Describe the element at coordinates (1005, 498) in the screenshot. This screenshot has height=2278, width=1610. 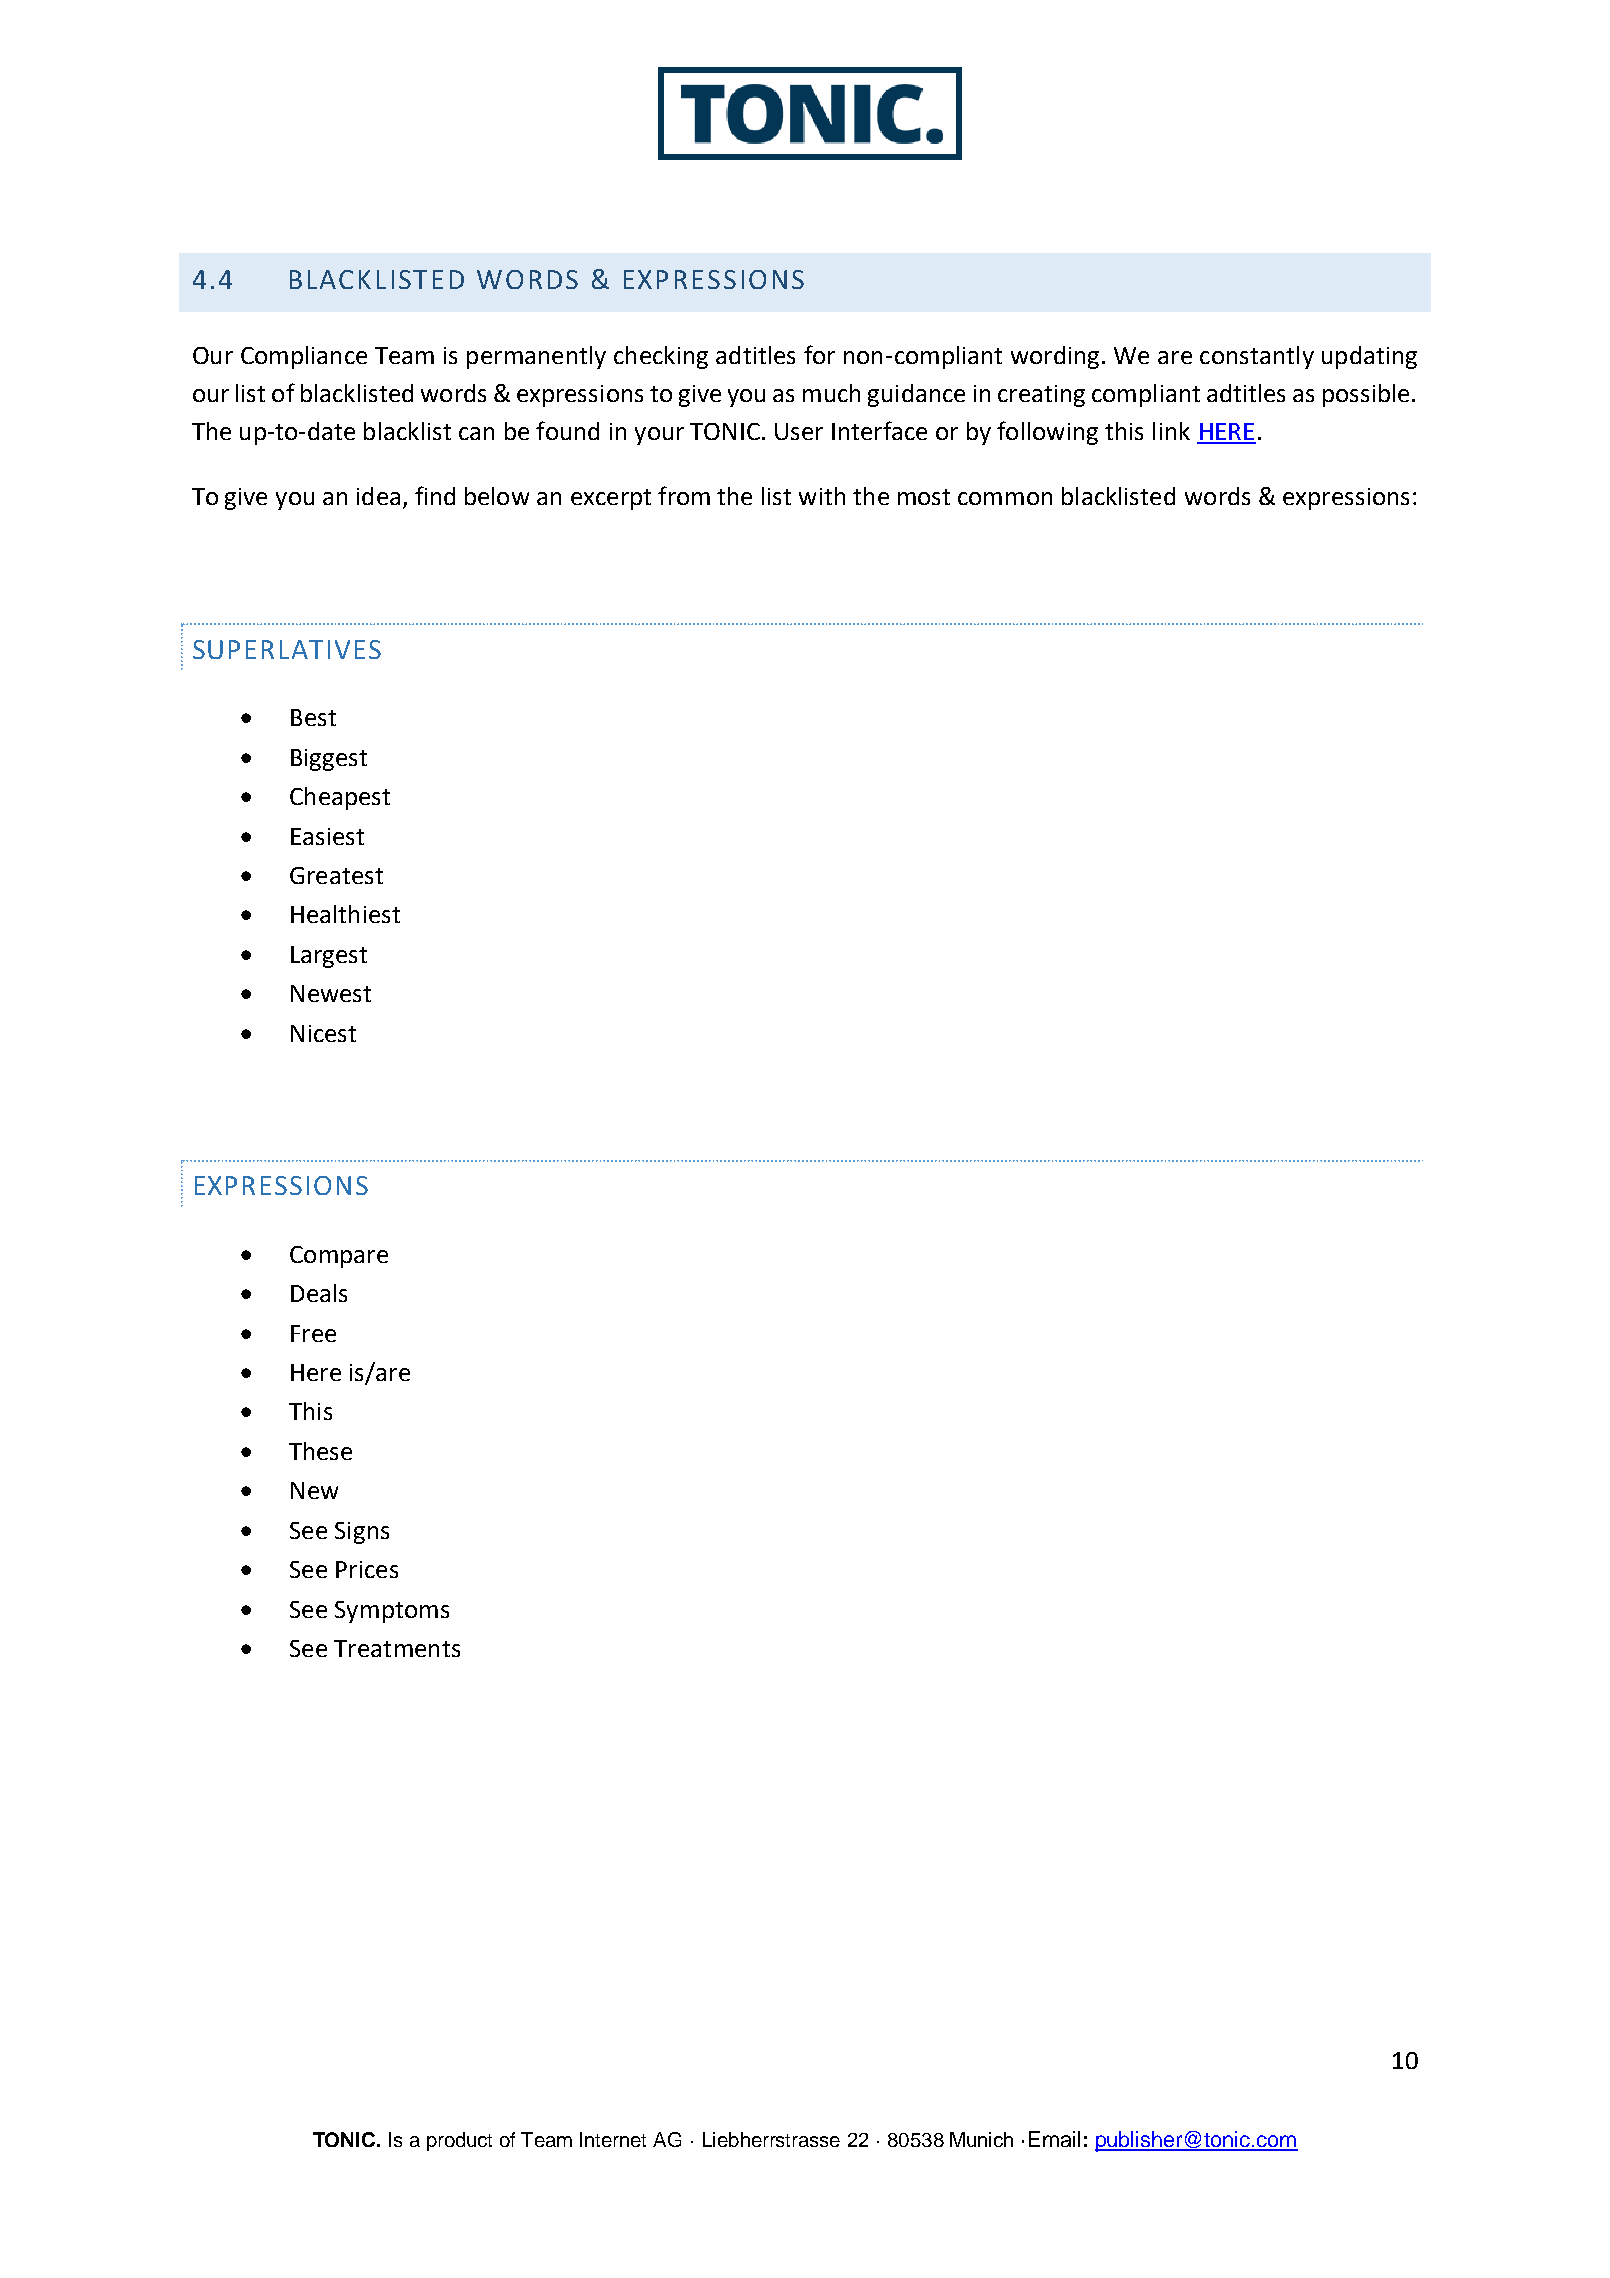
I see `common` at that location.
